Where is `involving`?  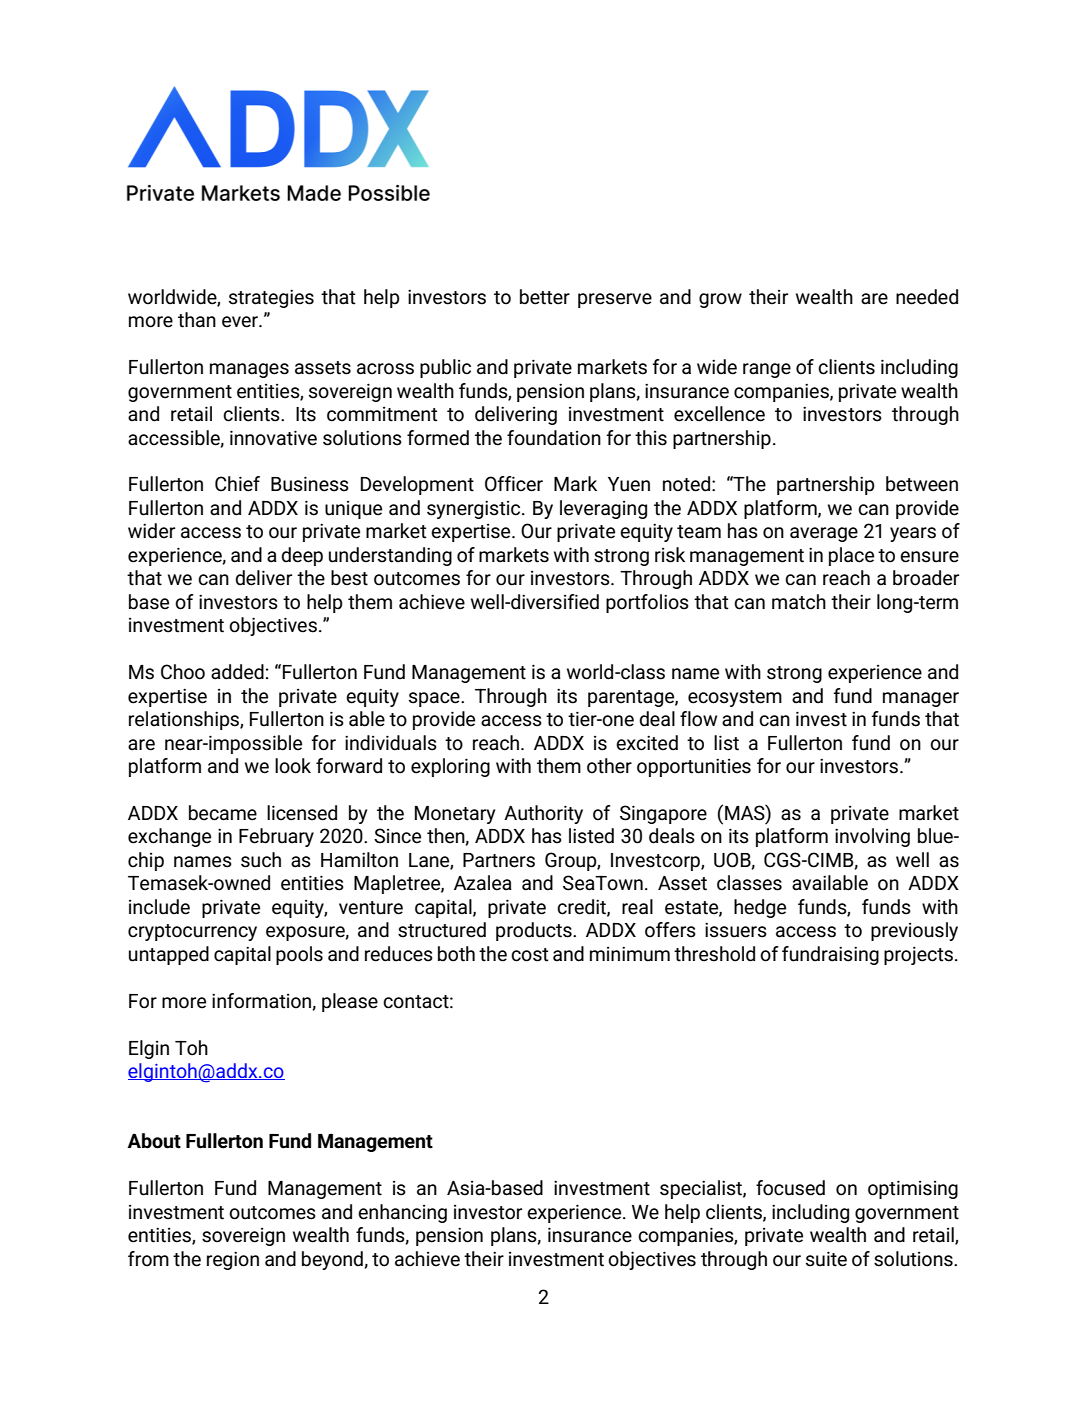 involving is located at coordinates (872, 837).
